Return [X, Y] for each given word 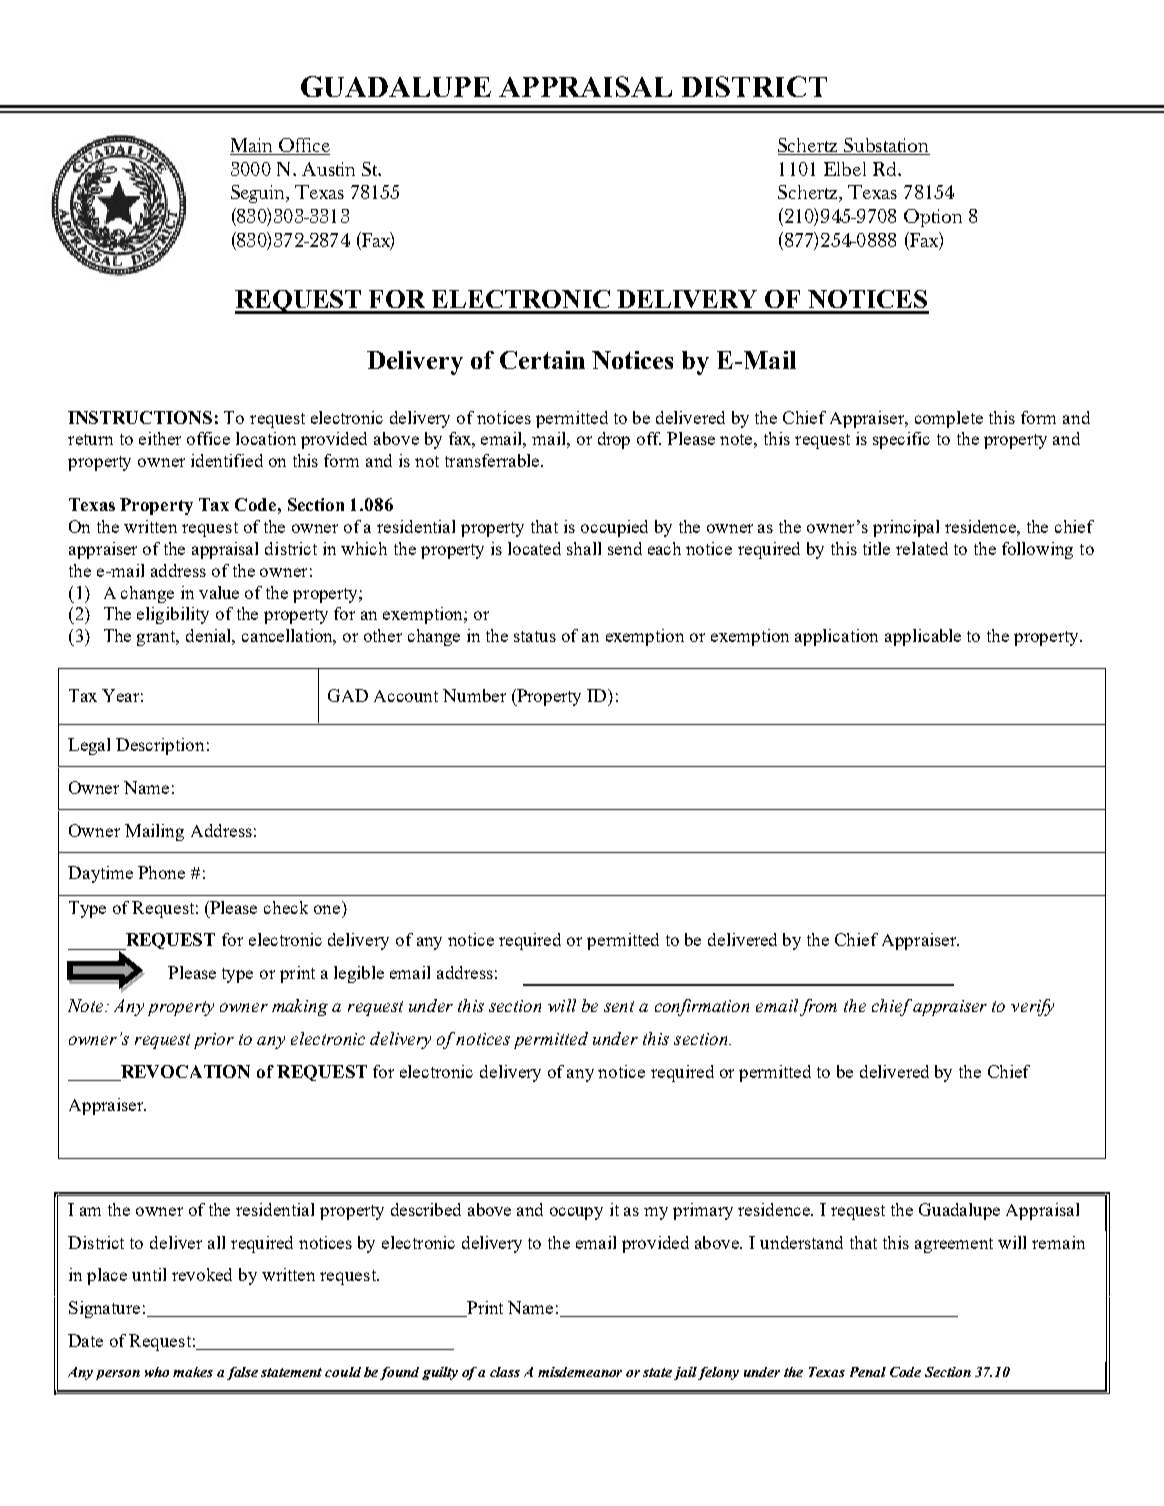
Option [933, 218]
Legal [89, 746]
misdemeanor [580, 1372]
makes [193, 1372]
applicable [923, 637]
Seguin [259, 194]
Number [474, 695]
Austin [328, 169]
